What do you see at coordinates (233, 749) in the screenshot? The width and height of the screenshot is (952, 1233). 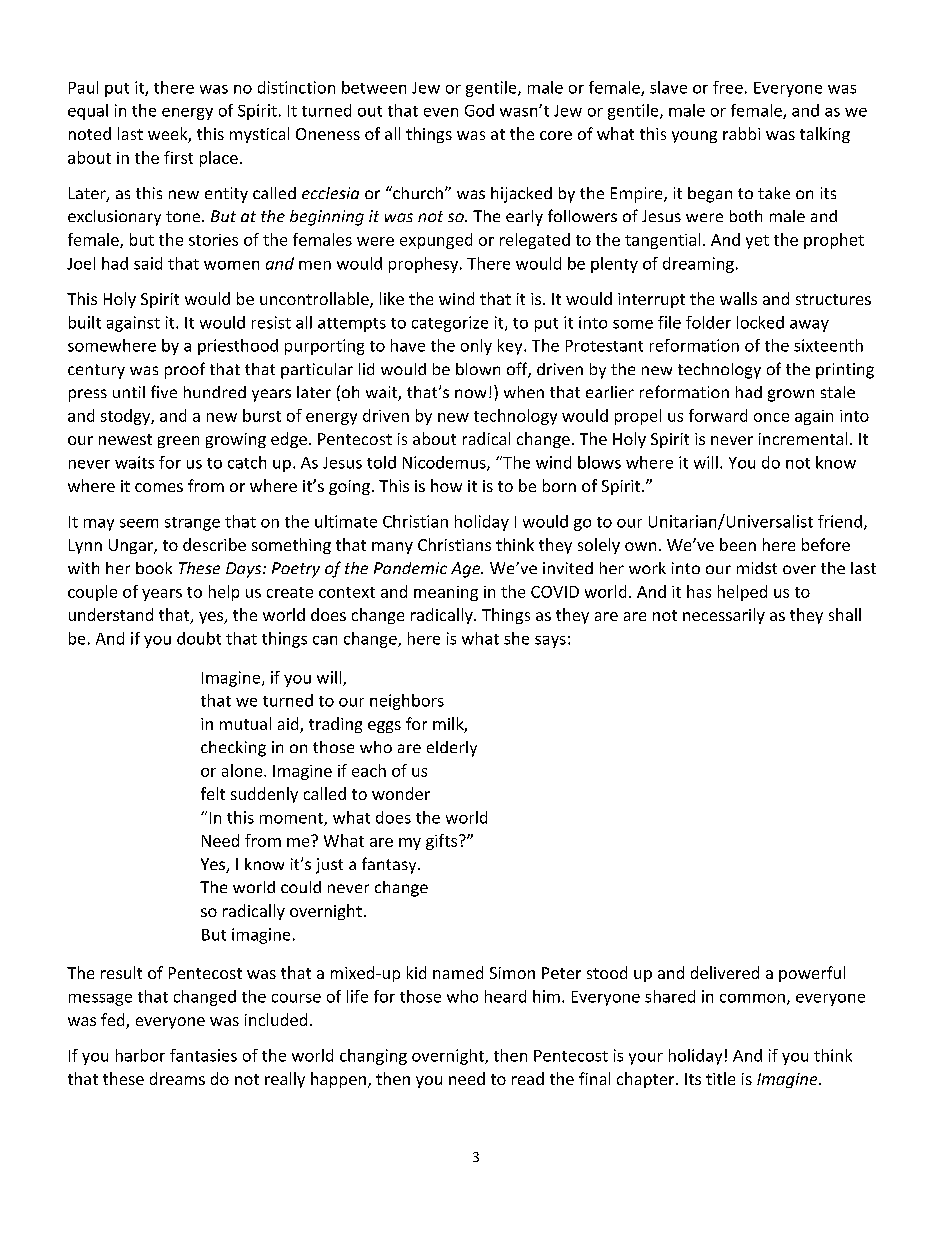 I see `checking` at bounding box center [233, 749].
